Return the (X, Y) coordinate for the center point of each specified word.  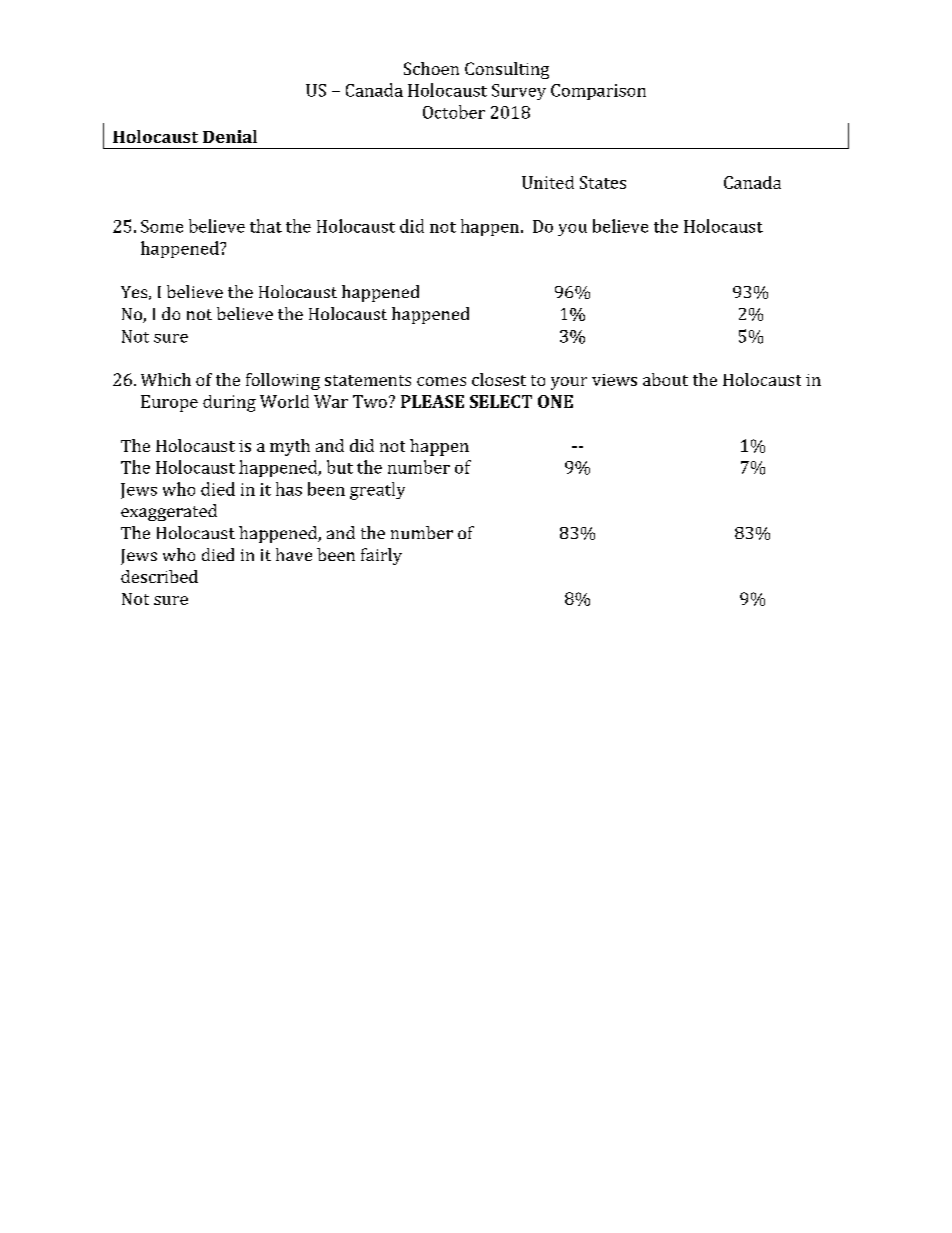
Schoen (431, 68)
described (159, 576)
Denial (230, 136)
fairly (381, 556)
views (614, 380)
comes (441, 381)
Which (166, 379)
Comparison (598, 92)
